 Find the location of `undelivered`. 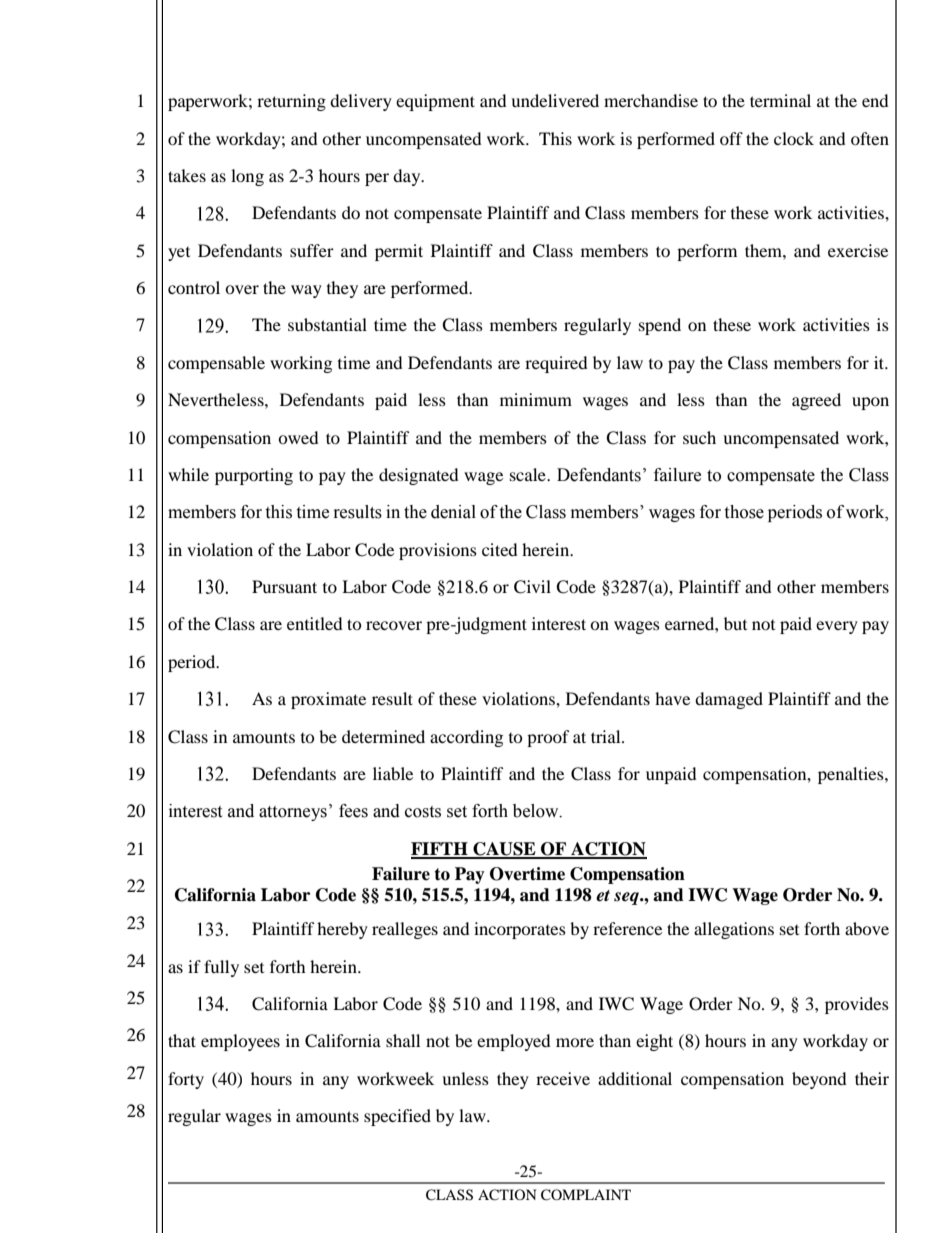

undelivered is located at coordinates (555, 100).
